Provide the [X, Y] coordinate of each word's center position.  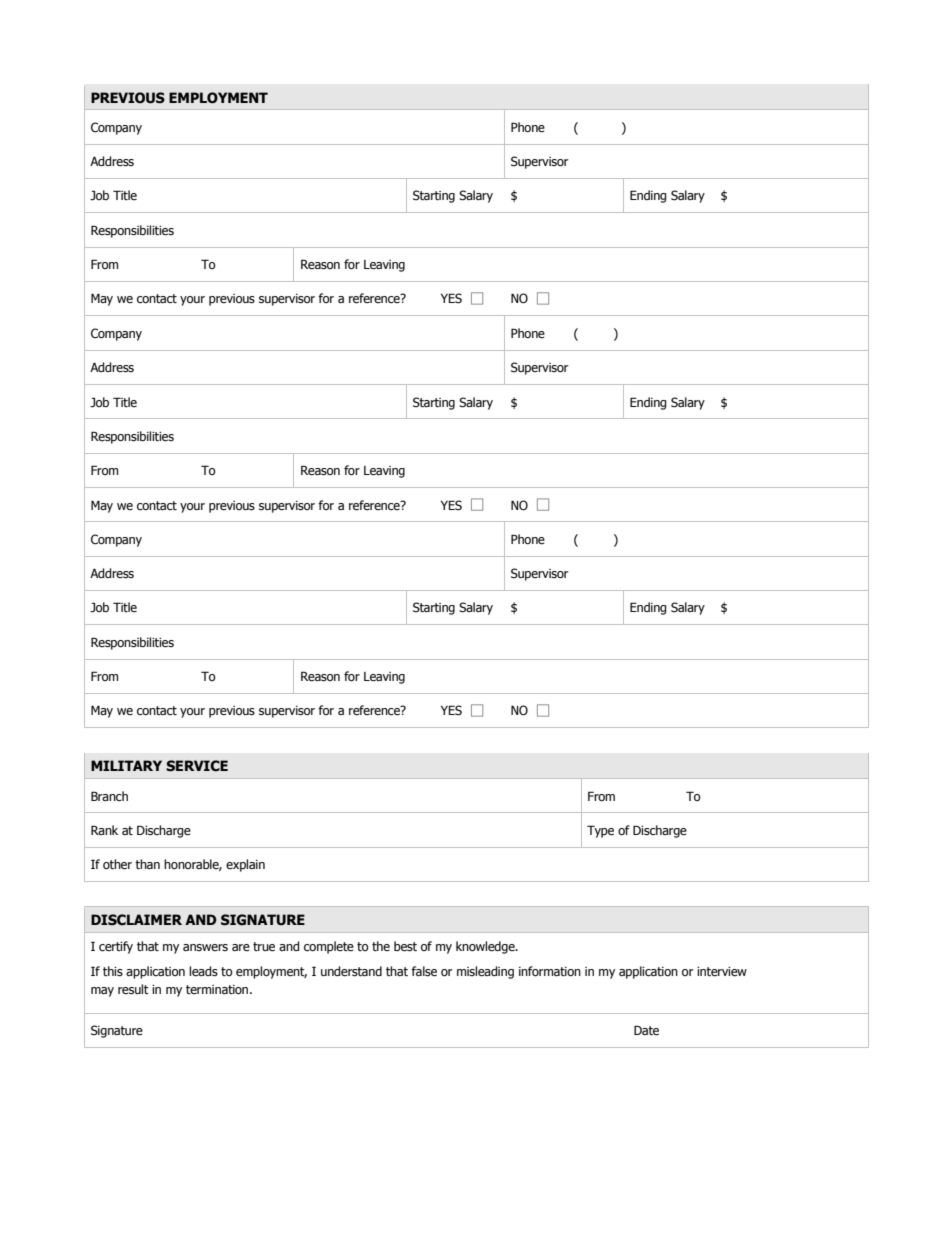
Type [600, 831]
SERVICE [197, 766]
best [405, 946]
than [147, 864]
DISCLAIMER [136, 920]
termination [218, 990]
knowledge [486, 947]
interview [722, 972]
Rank [104, 830]
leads [203, 971]
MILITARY [126, 765]
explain [245, 865]
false [424, 971]
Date [646, 1030]
